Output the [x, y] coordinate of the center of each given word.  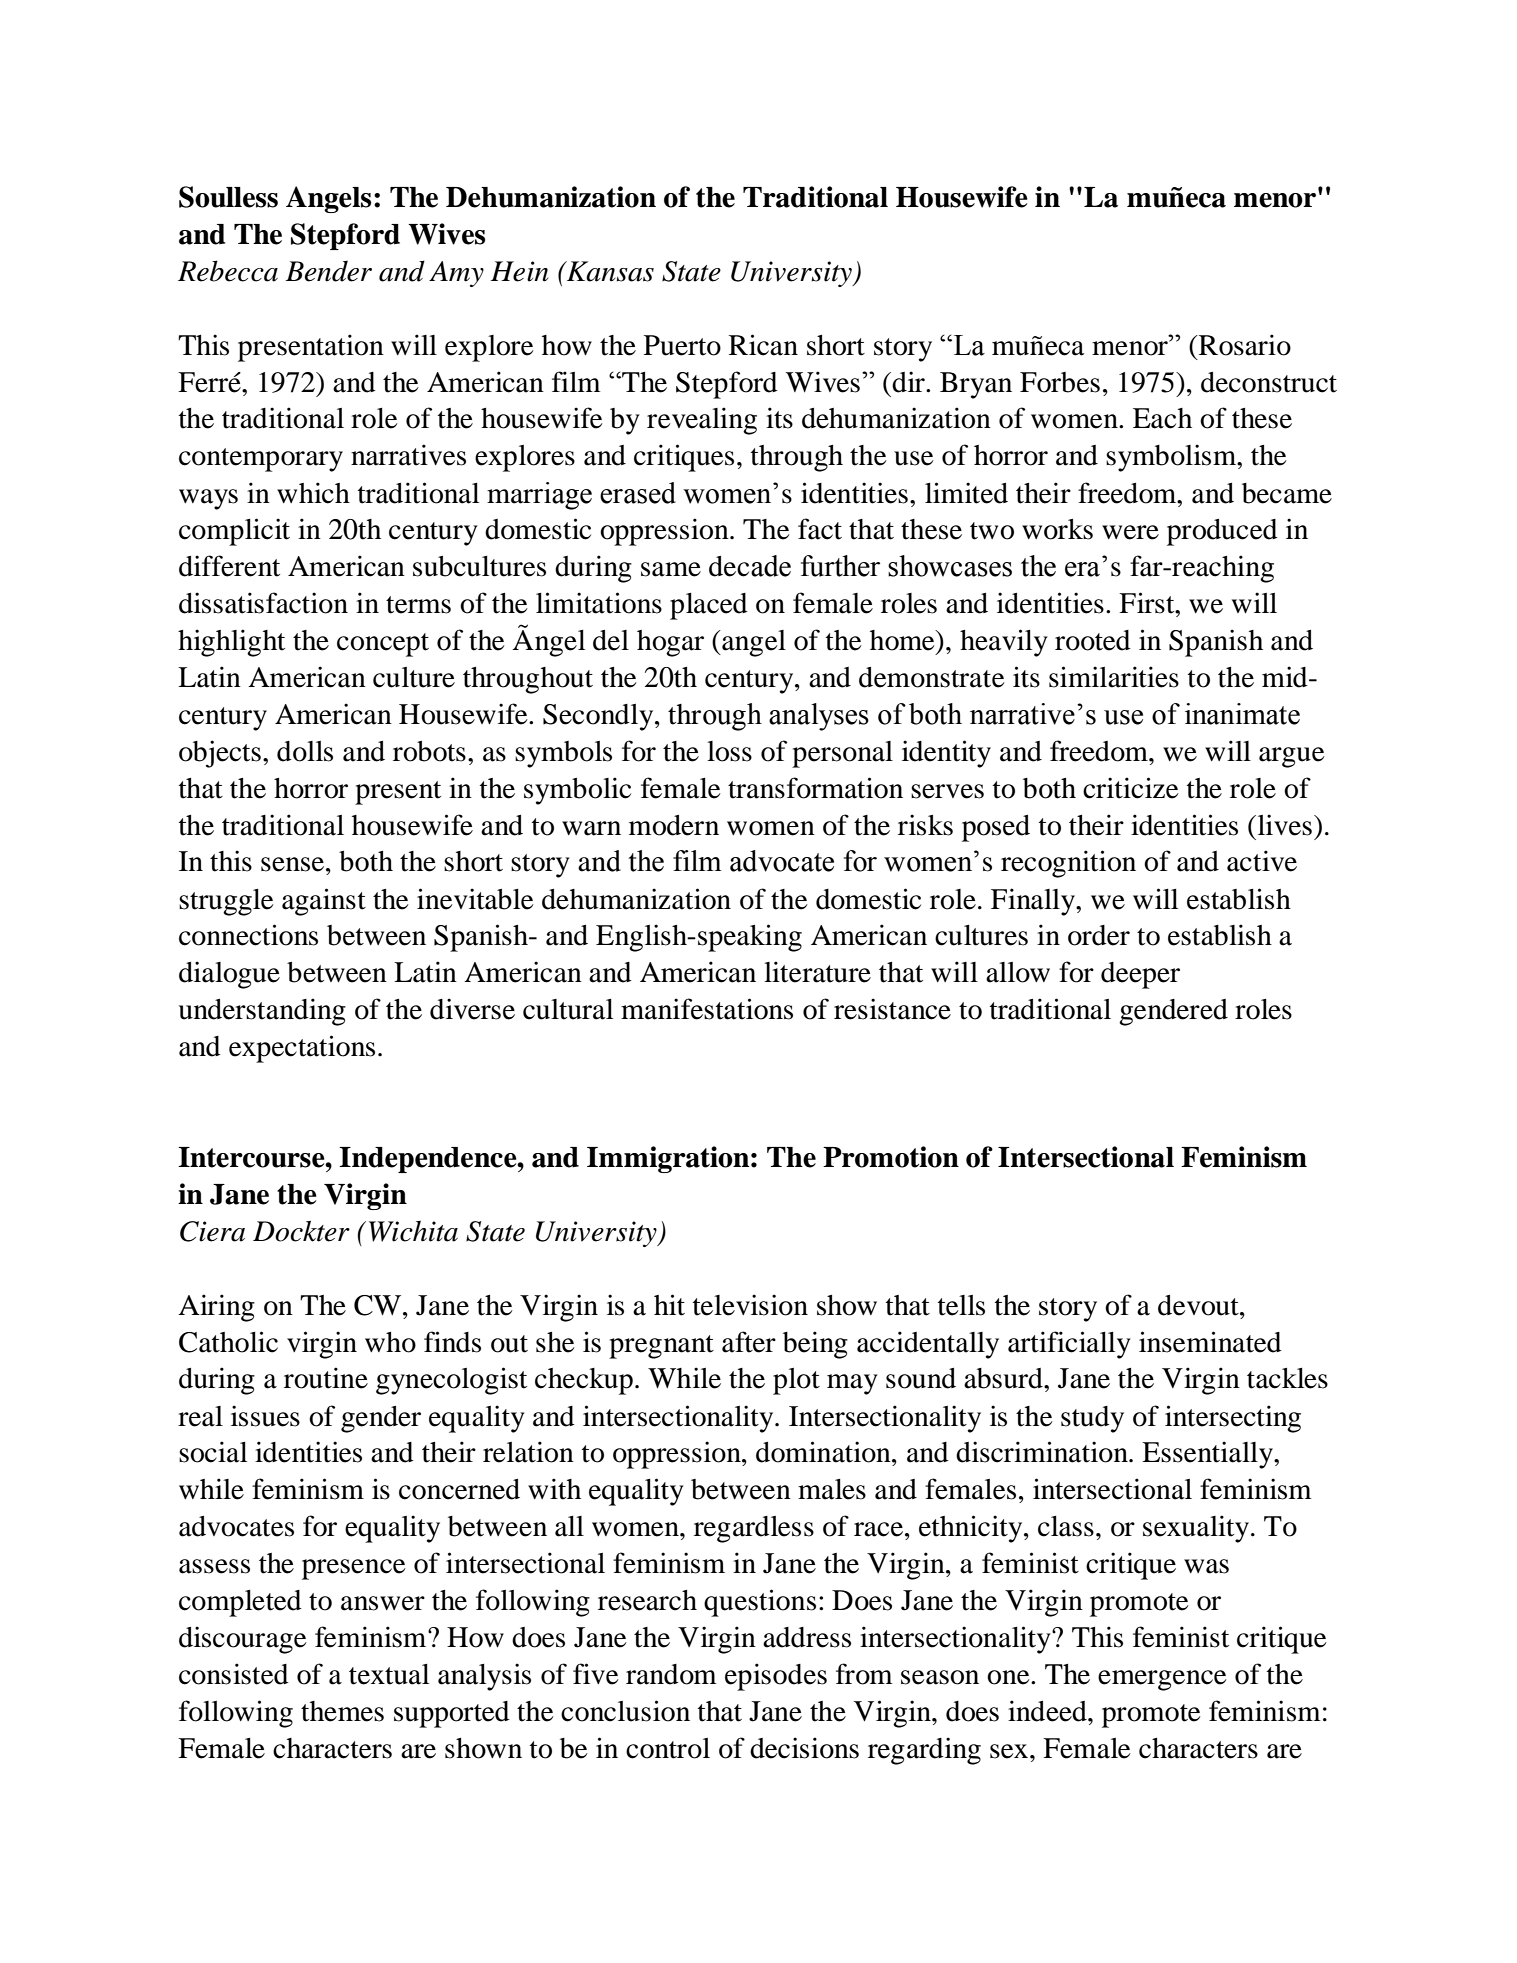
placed [709, 606]
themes [342, 1711]
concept [383, 645]
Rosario [1243, 345]
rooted [1093, 640]
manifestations [707, 1009]
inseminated [1210, 1342]
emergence [1162, 1680]
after [749, 1342]
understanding [262, 1012]
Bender [329, 271]
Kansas [609, 271]
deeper [1140, 975]
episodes [776, 1677]
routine [326, 1378]
